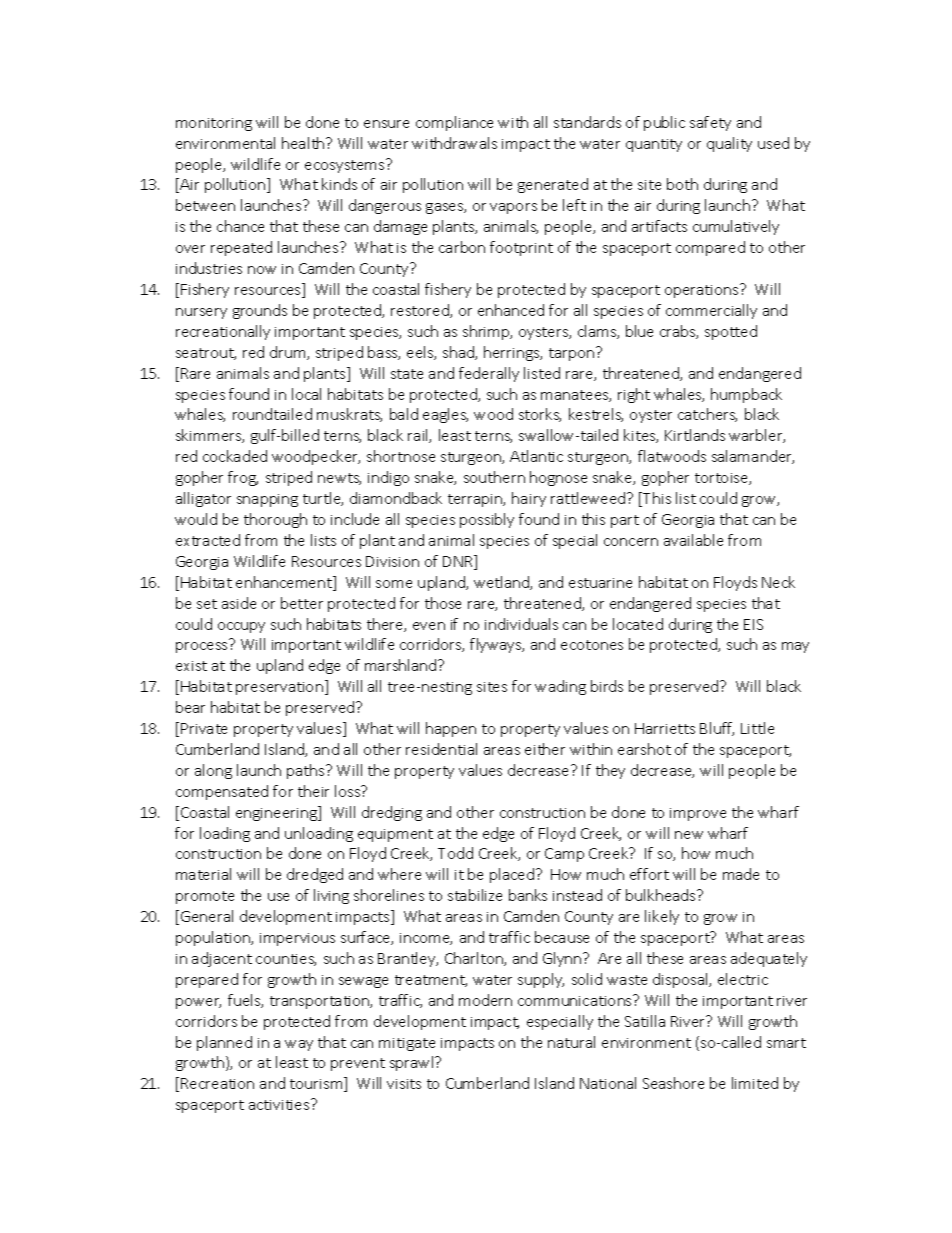  I want to click on sprawl, so click(413, 1063).
